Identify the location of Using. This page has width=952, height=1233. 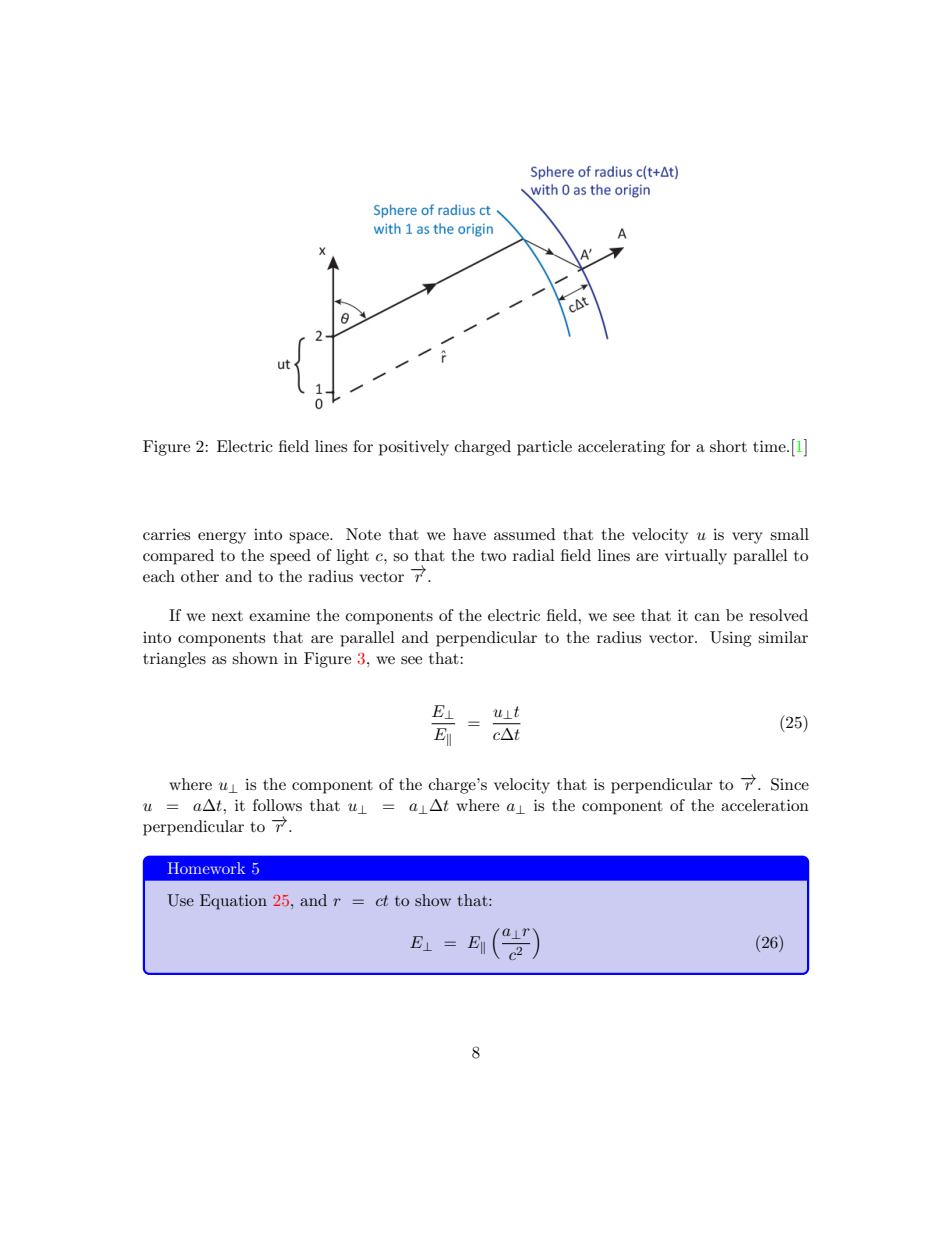
(730, 639).
